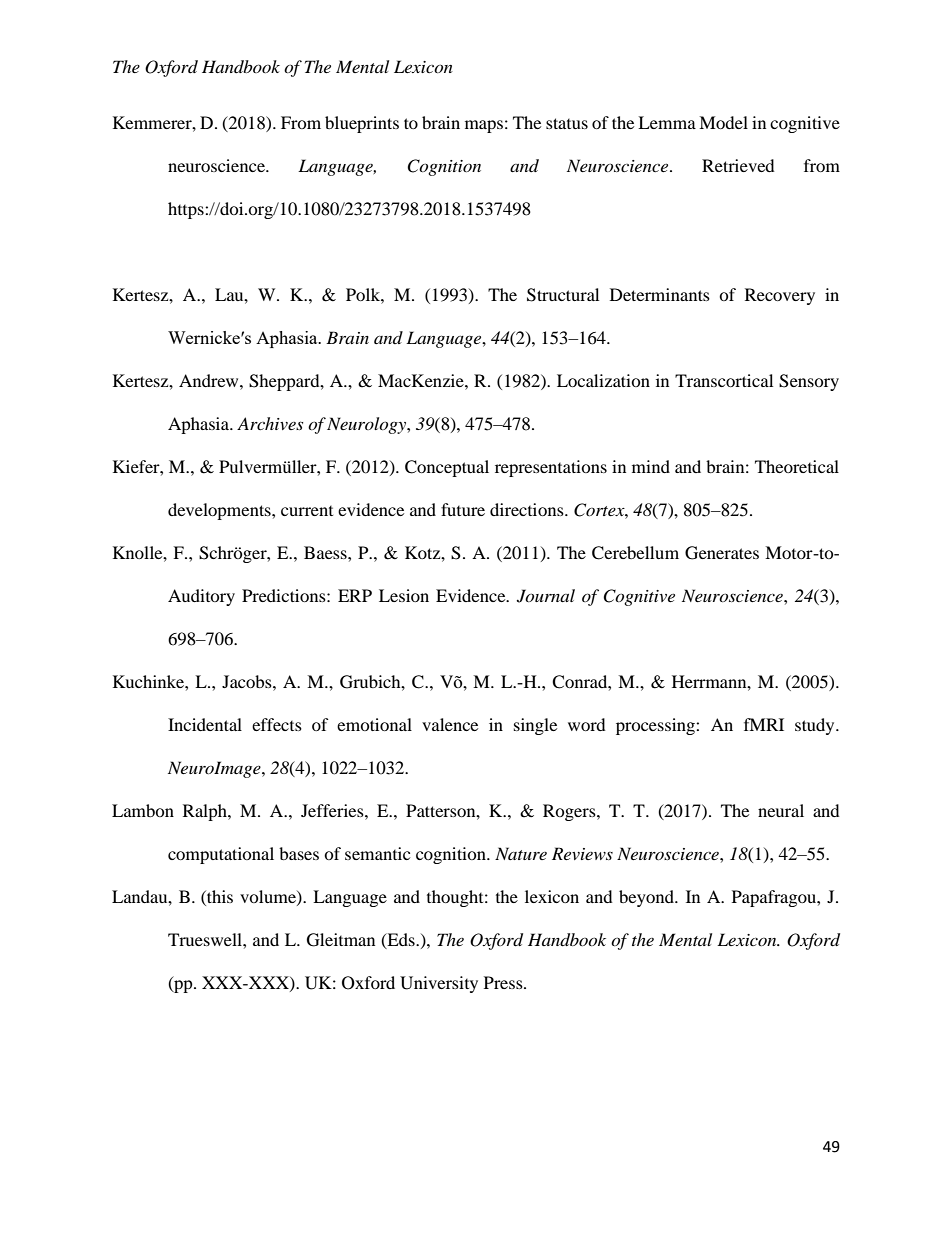  I want to click on Retrieved, so click(738, 165).
